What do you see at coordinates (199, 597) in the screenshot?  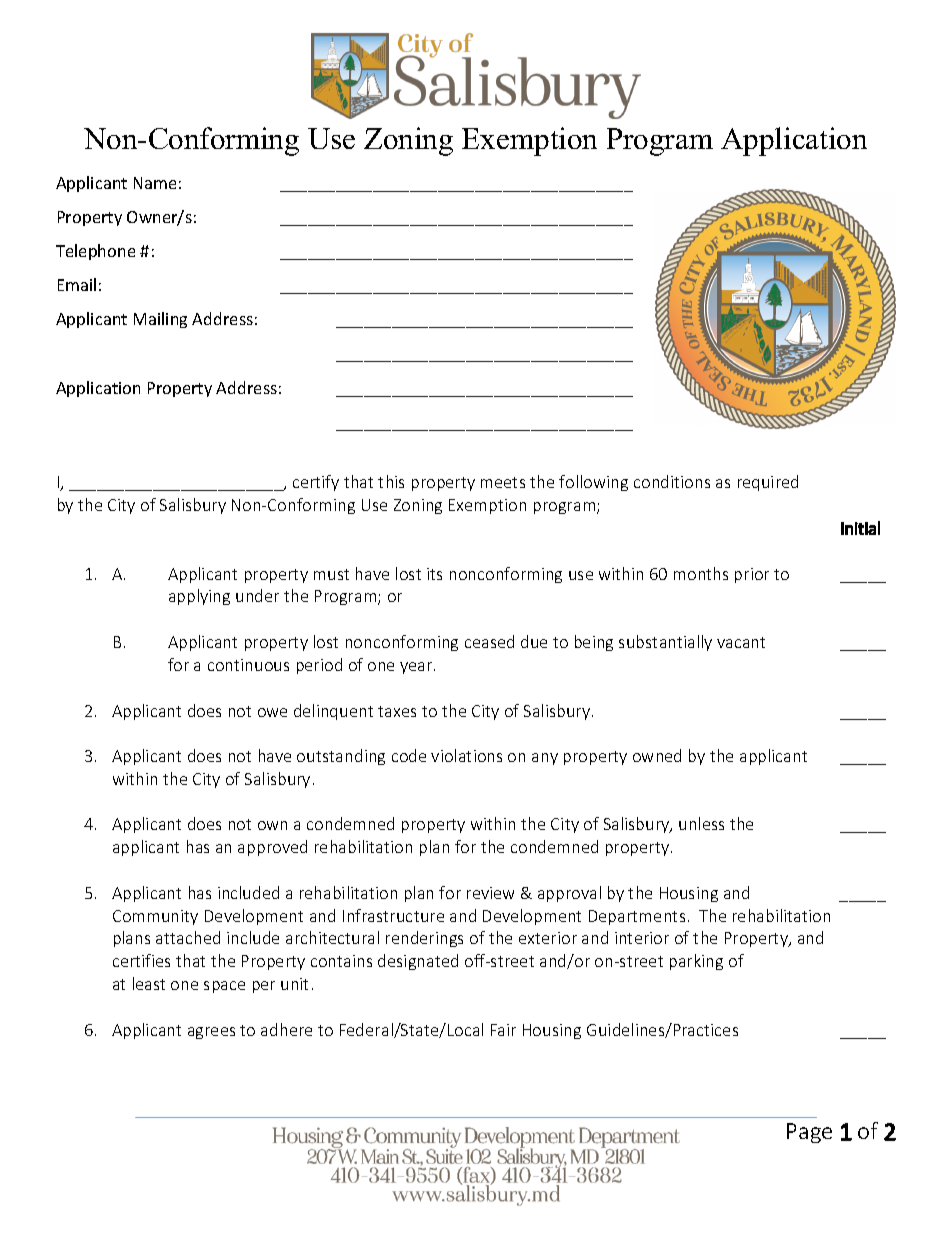 I see `applying` at bounding box center [199, 597].
